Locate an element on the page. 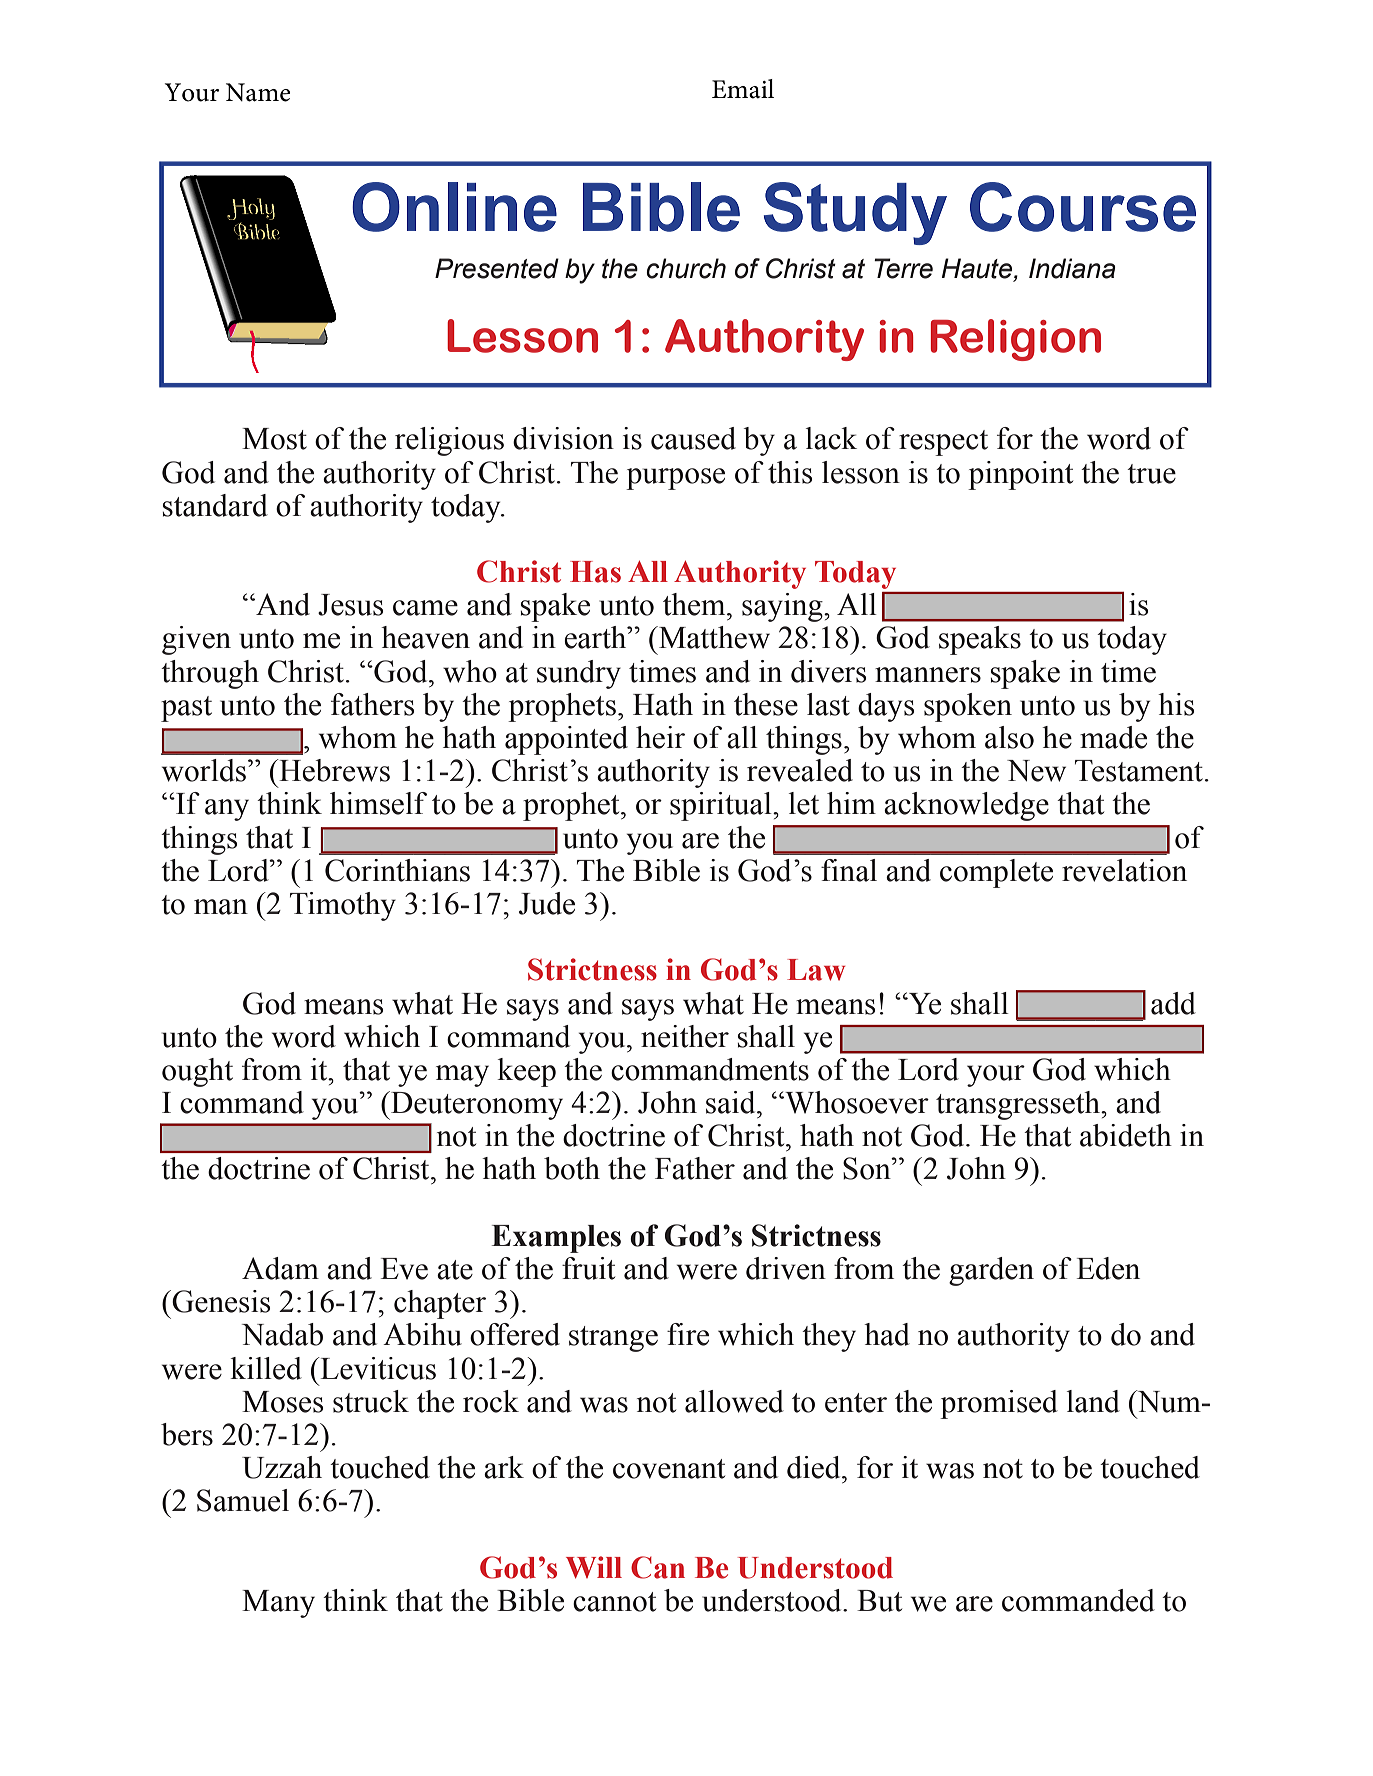 This document has height=1776, width=1373. complete is located at coordinates (996, 873).
